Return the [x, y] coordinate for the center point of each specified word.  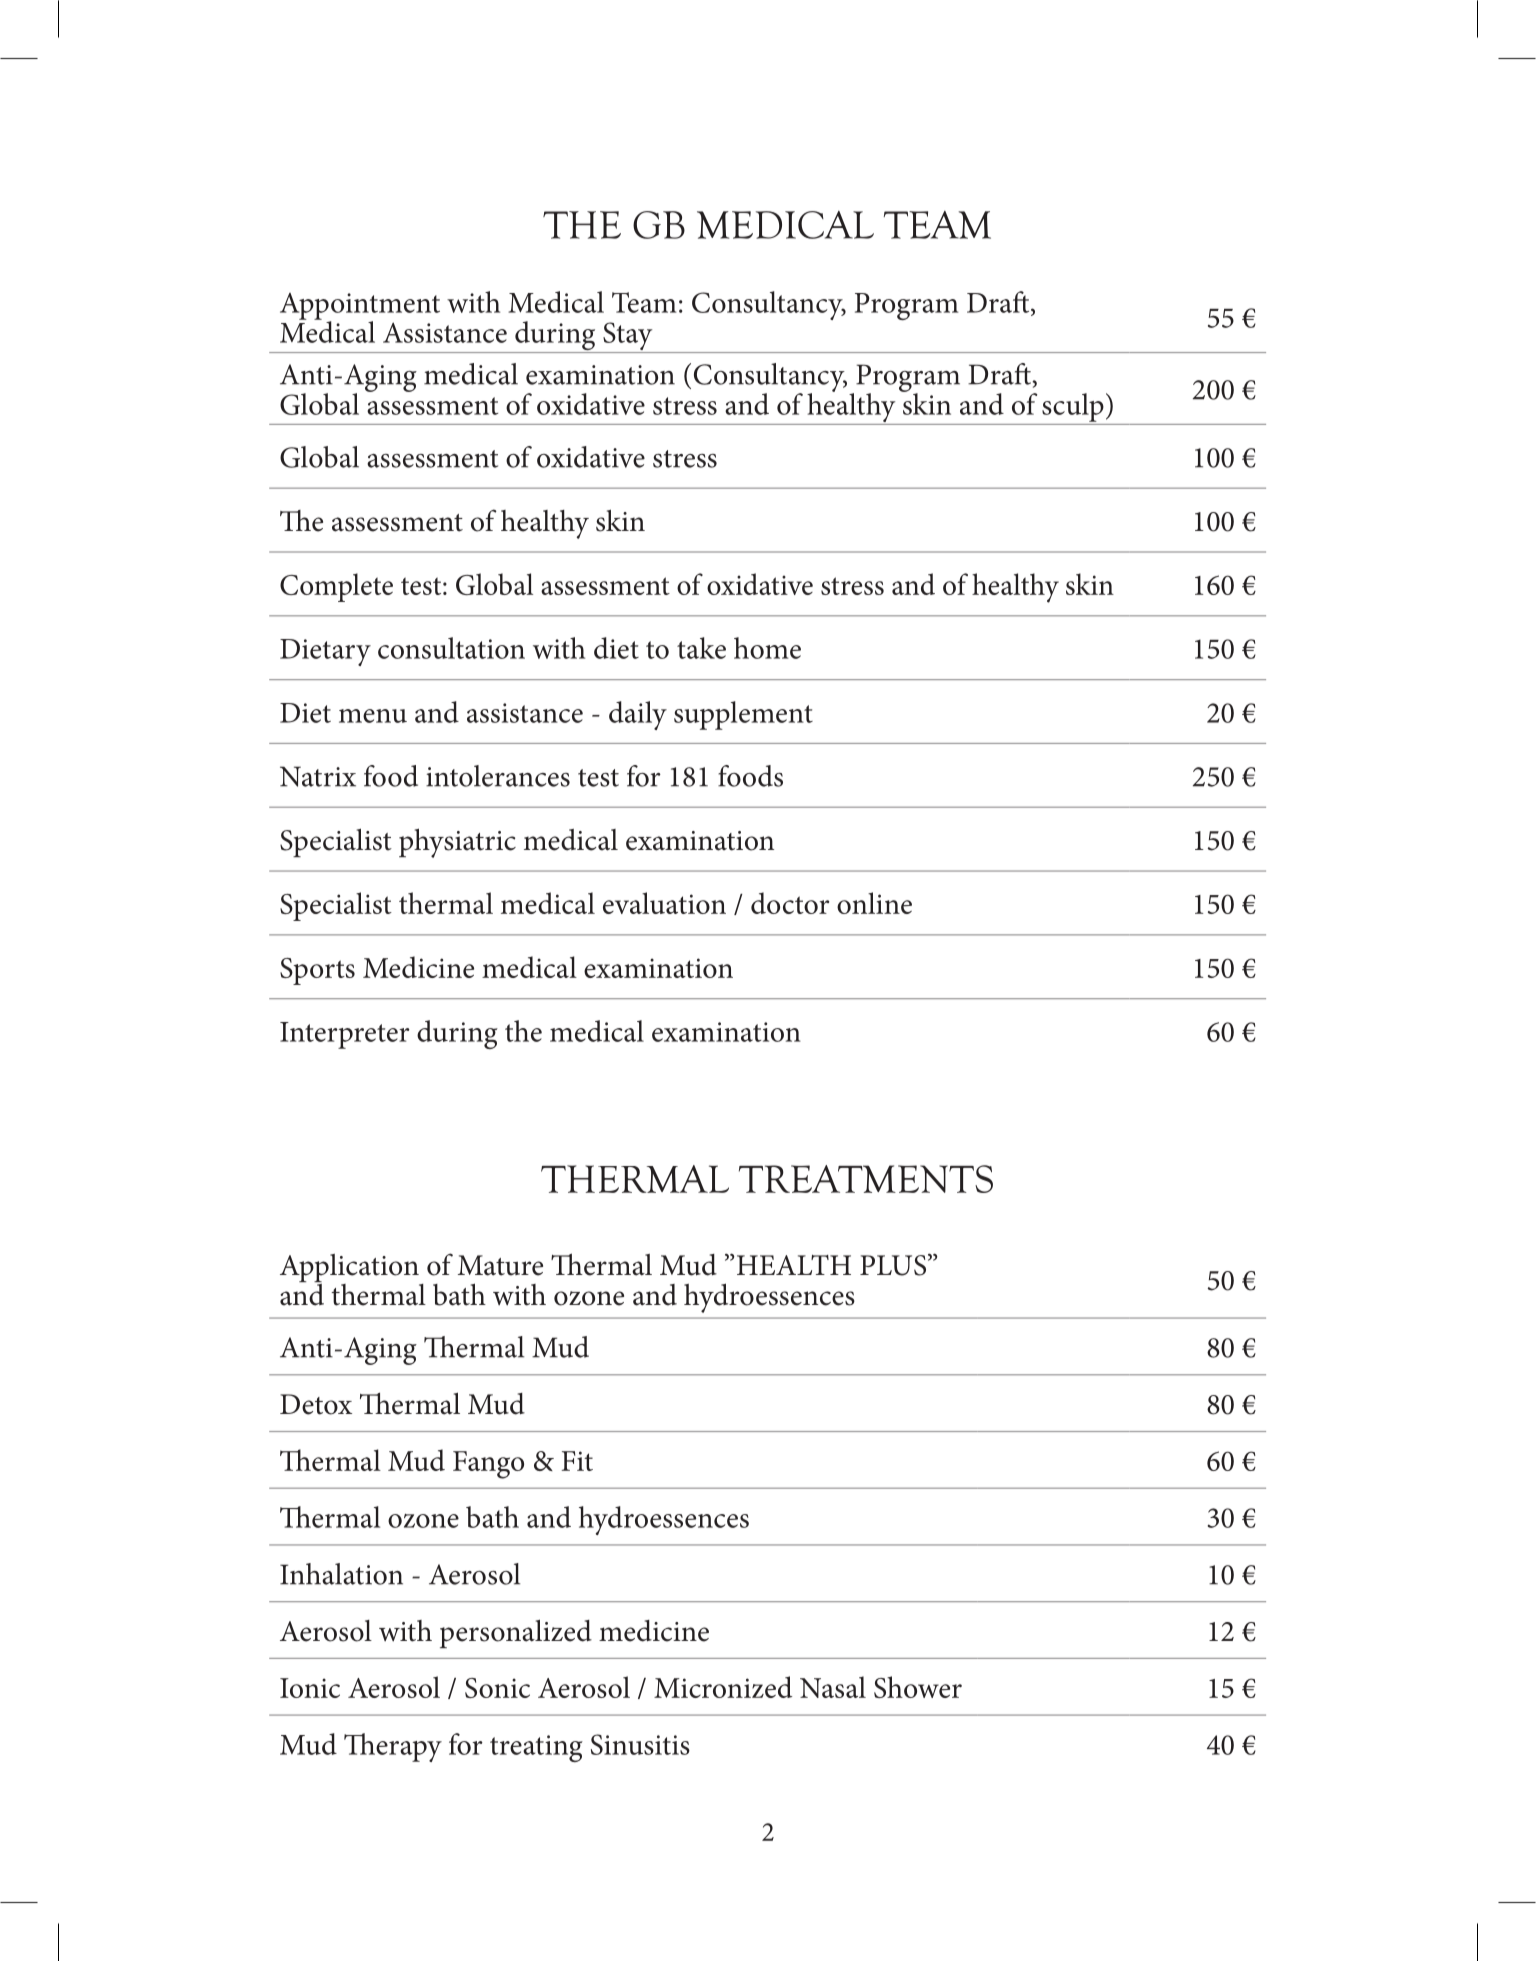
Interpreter [345, 1035]
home [767, 648]
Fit [577, 1461]
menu [373, 716]
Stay [628, 337]
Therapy [393, 1747]
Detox [316, 1404]
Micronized [723, 1687]
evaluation [664, 903]
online [874, 903]
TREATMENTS [866, 1179]
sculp [1073, 407]
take [701, 648]
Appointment [360, 307]
